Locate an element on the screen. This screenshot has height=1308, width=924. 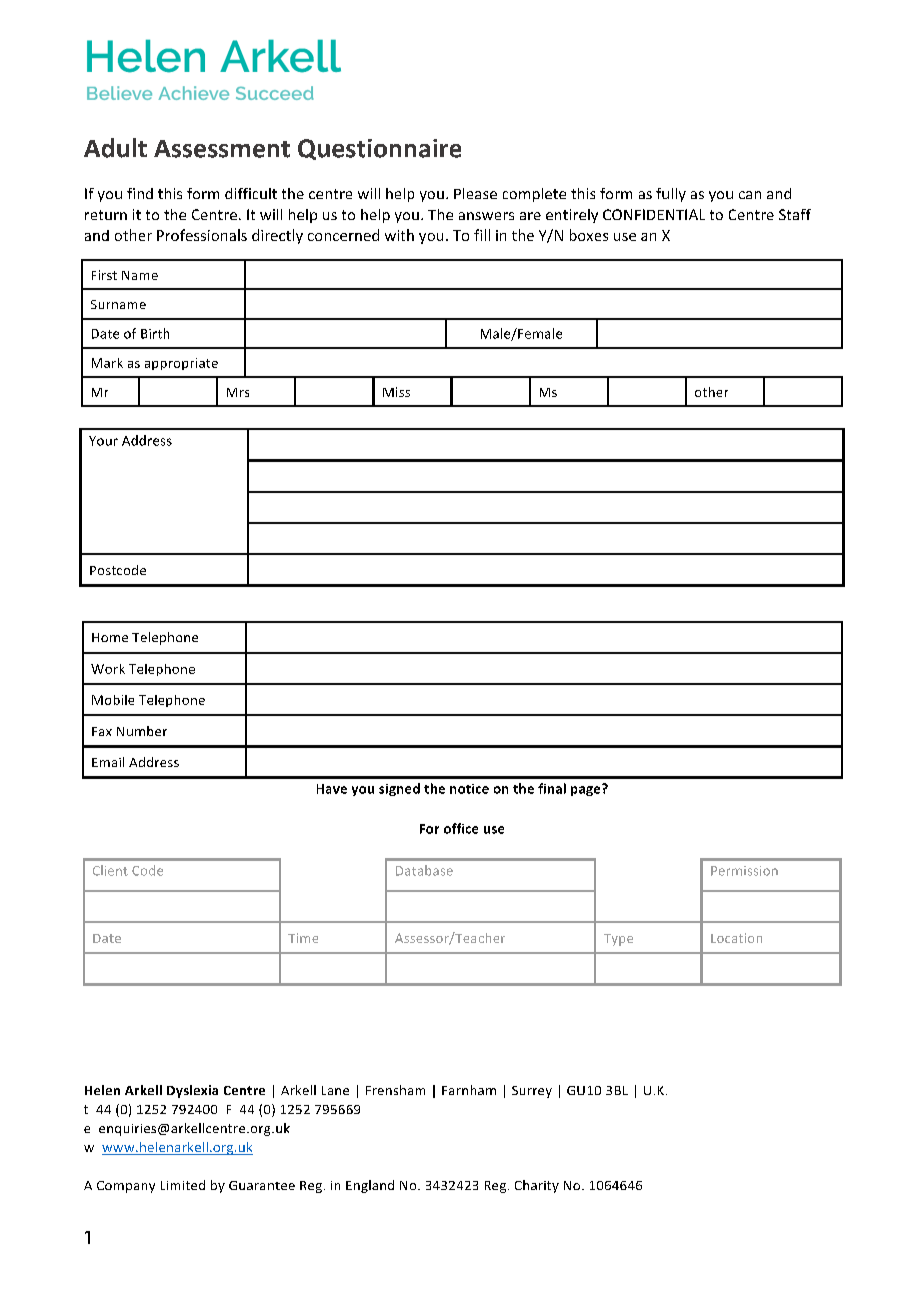
find is located at coordinates (140, 193).
